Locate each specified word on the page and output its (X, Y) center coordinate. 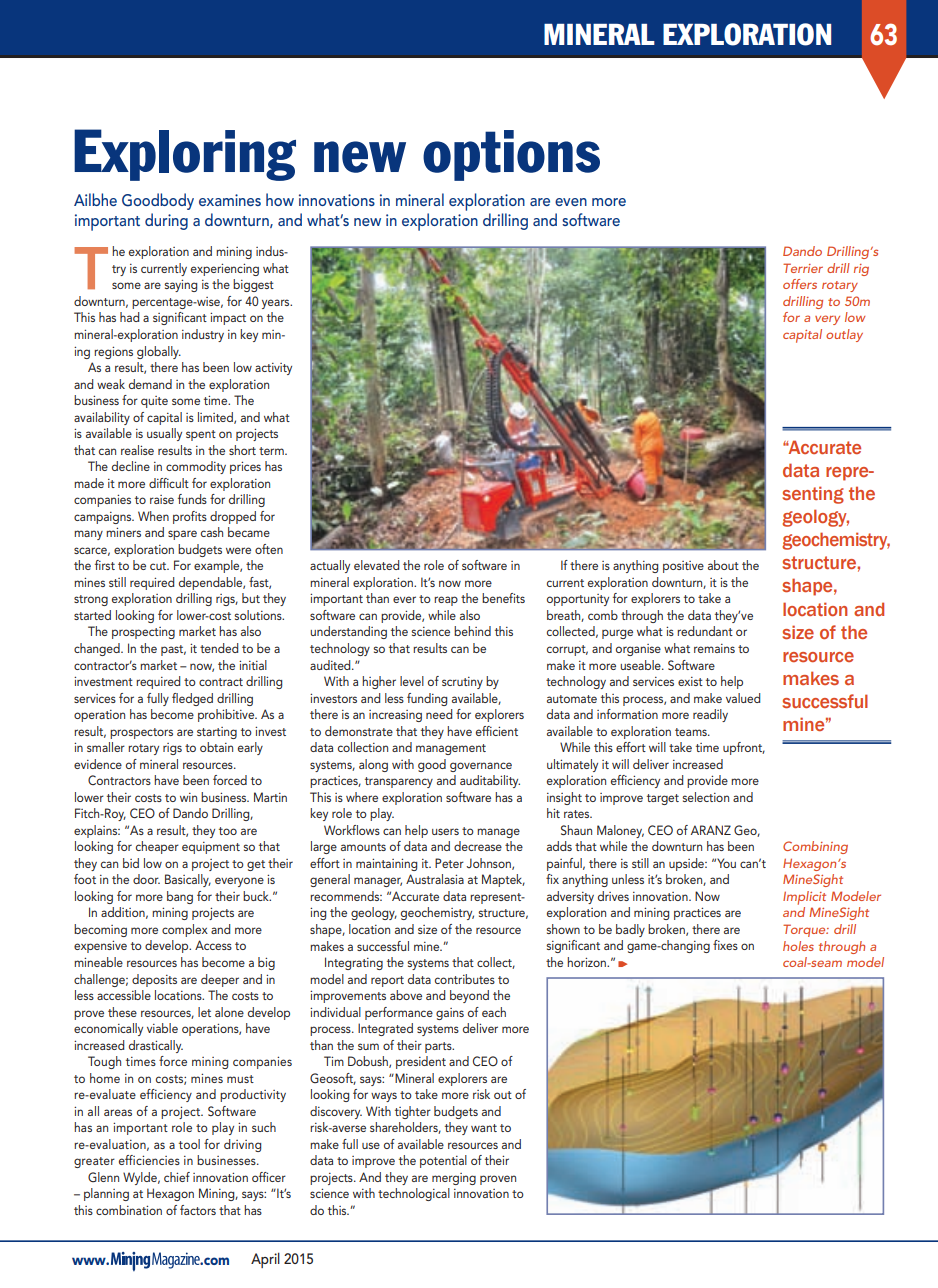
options (511, 155)
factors (198, 1210)
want (484, 1128)
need (439, 714)
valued (743, 698)
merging (454, 1179)
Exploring (185, 155)
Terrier (803, 268)
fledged (192, 699)
